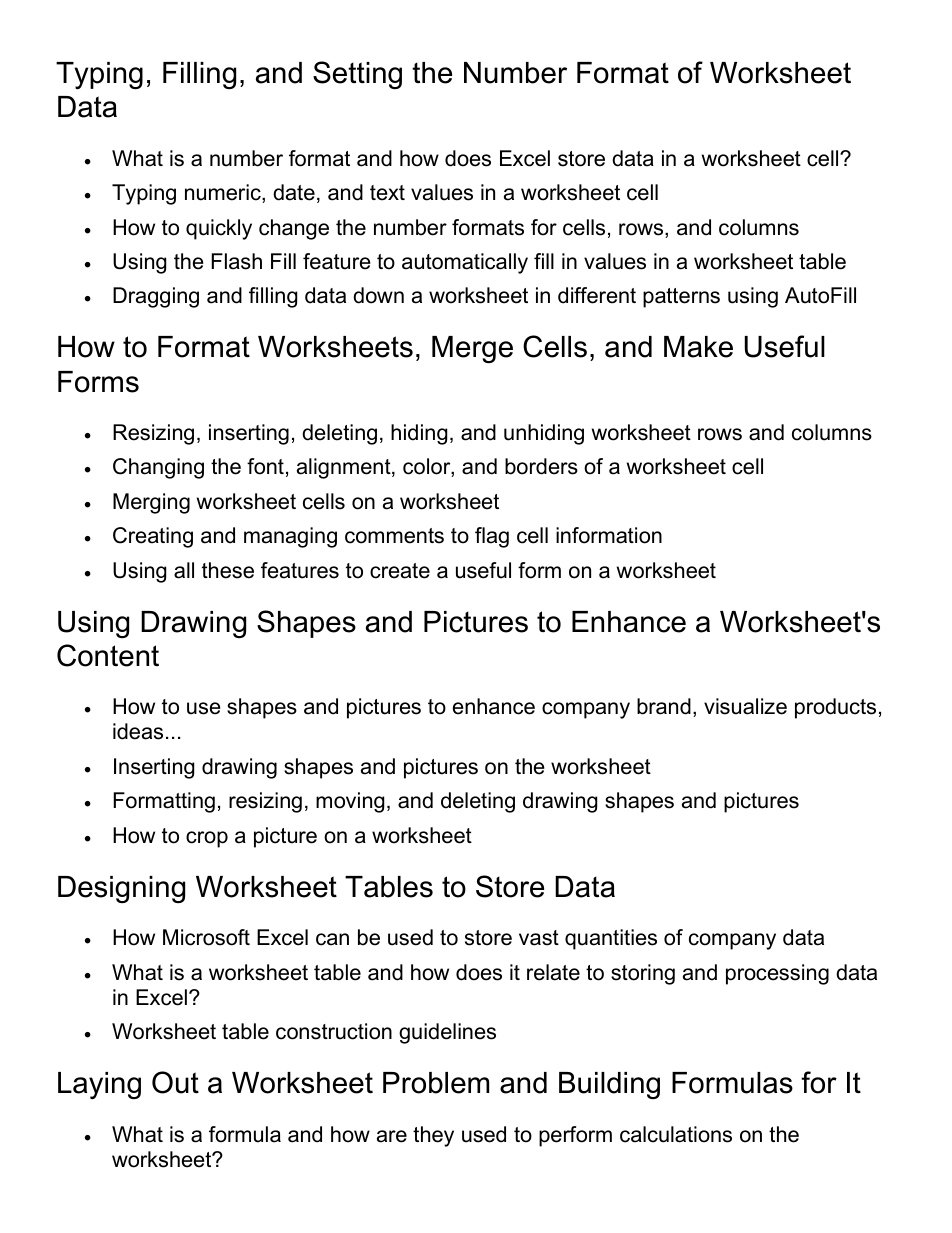 The height and width of the document is (1233, 952). What do you see at coordinates (681, 298) in the document?
I see `patterns` at bounding box center [681, 298].
